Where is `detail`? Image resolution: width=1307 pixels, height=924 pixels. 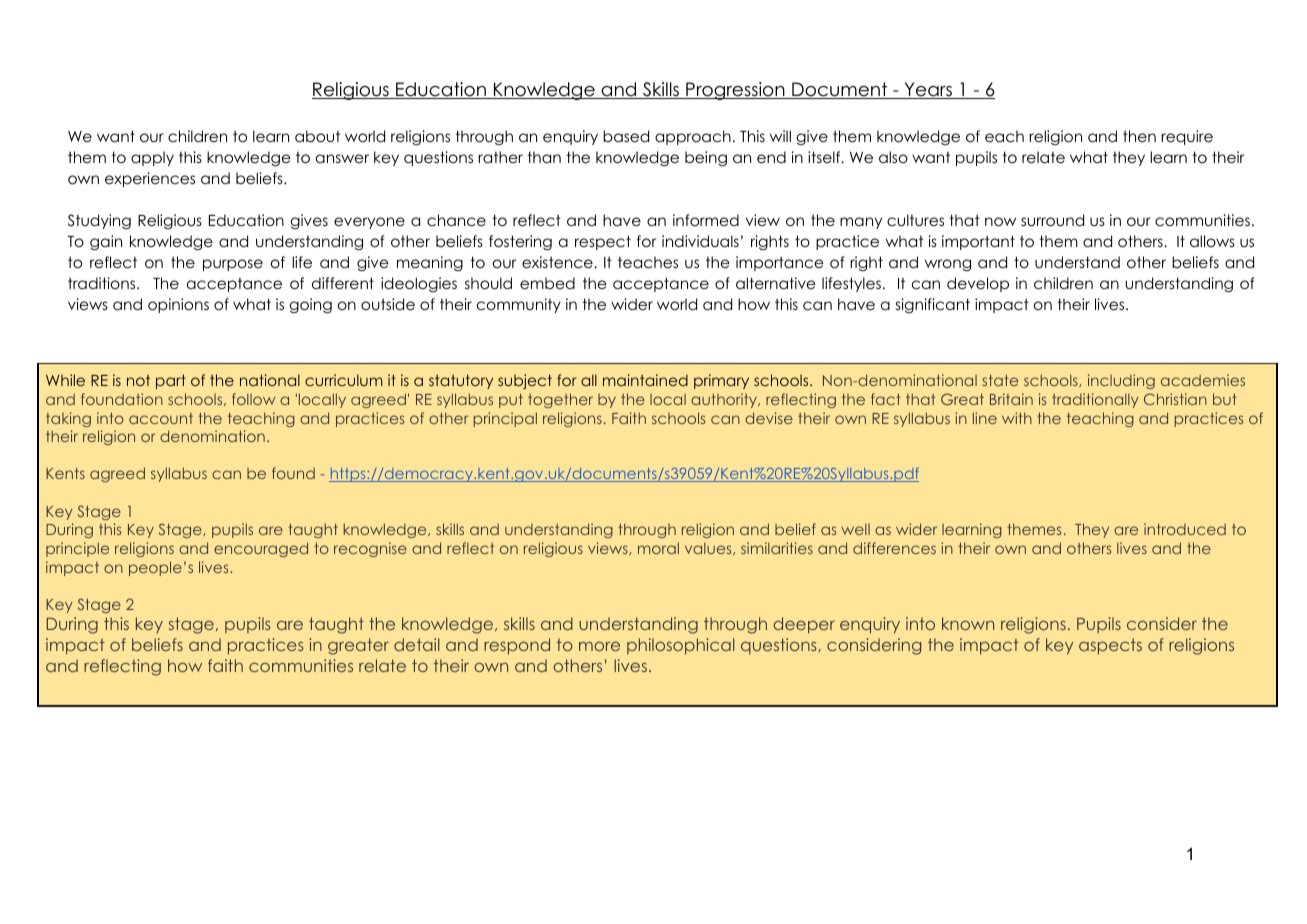 detail is located at coordinates (417, 644).
